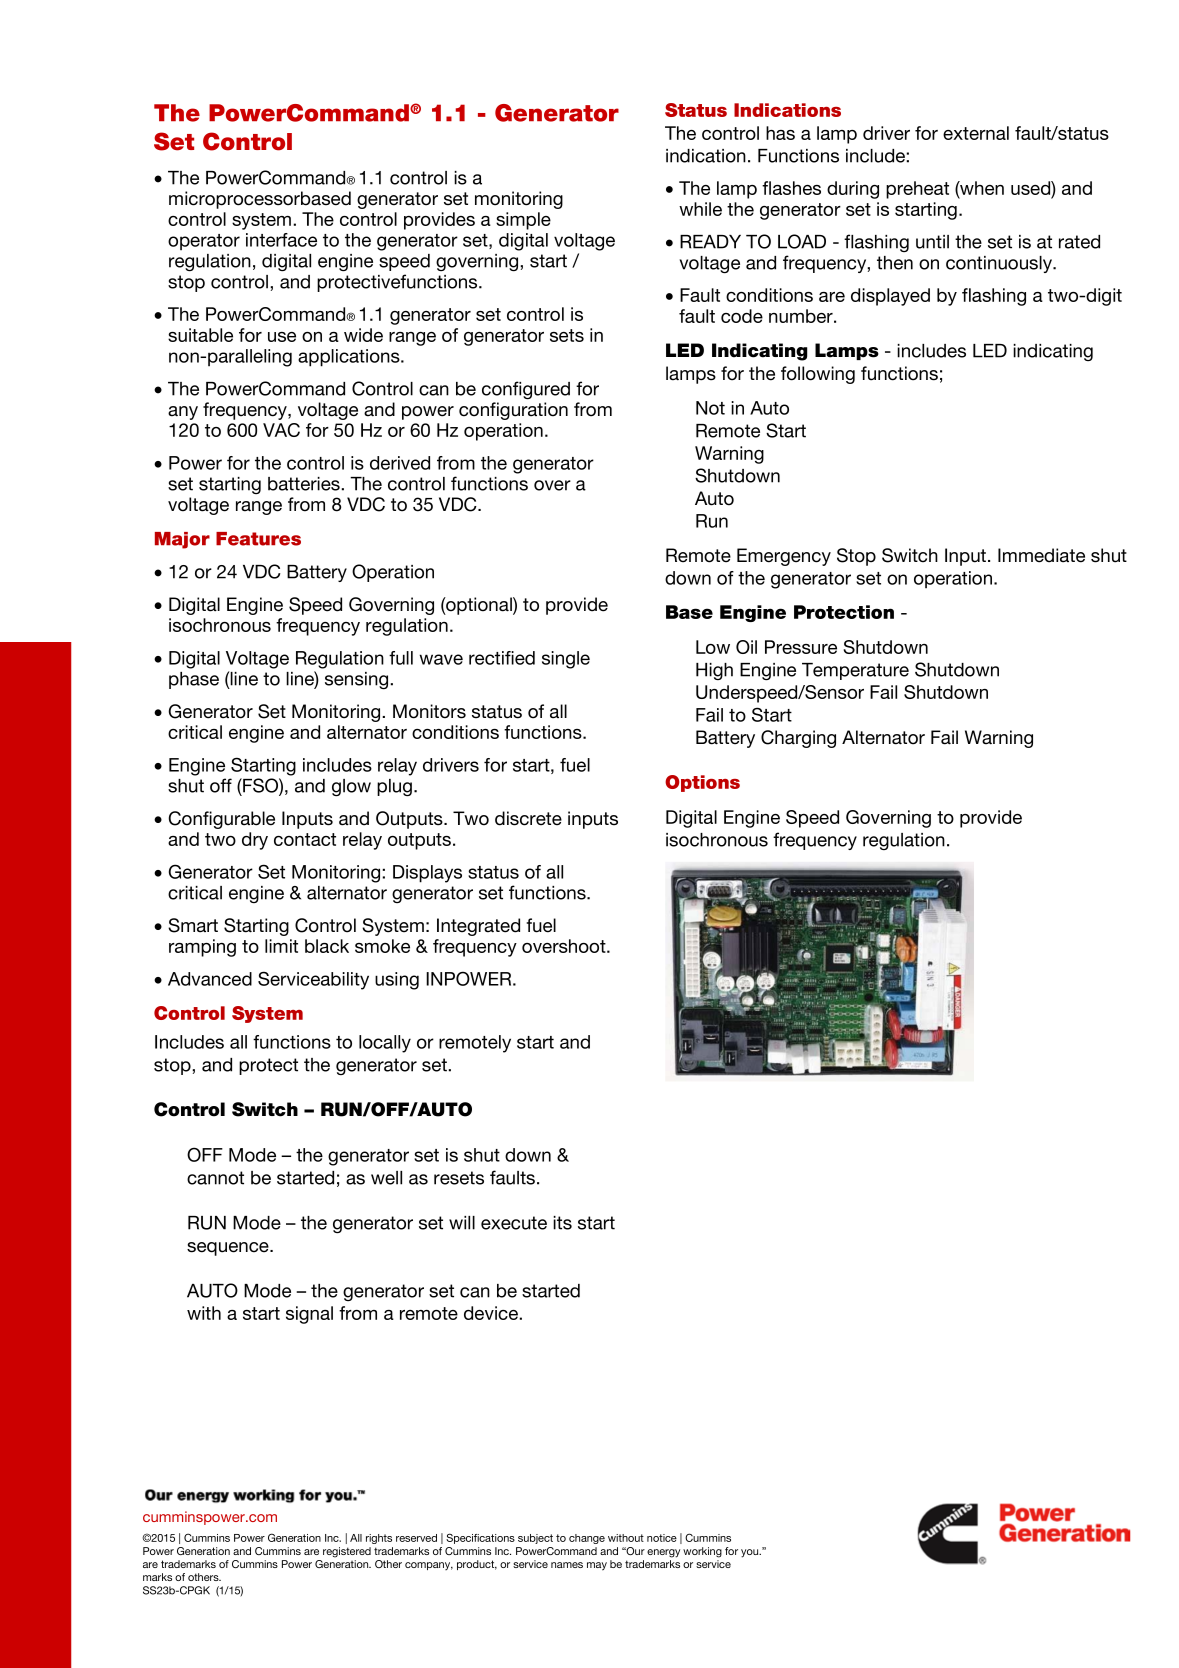 This document has width=1179, height=1668. Describe the element at coordinates (798, 739) in the document. I see `Charging` at that location.
